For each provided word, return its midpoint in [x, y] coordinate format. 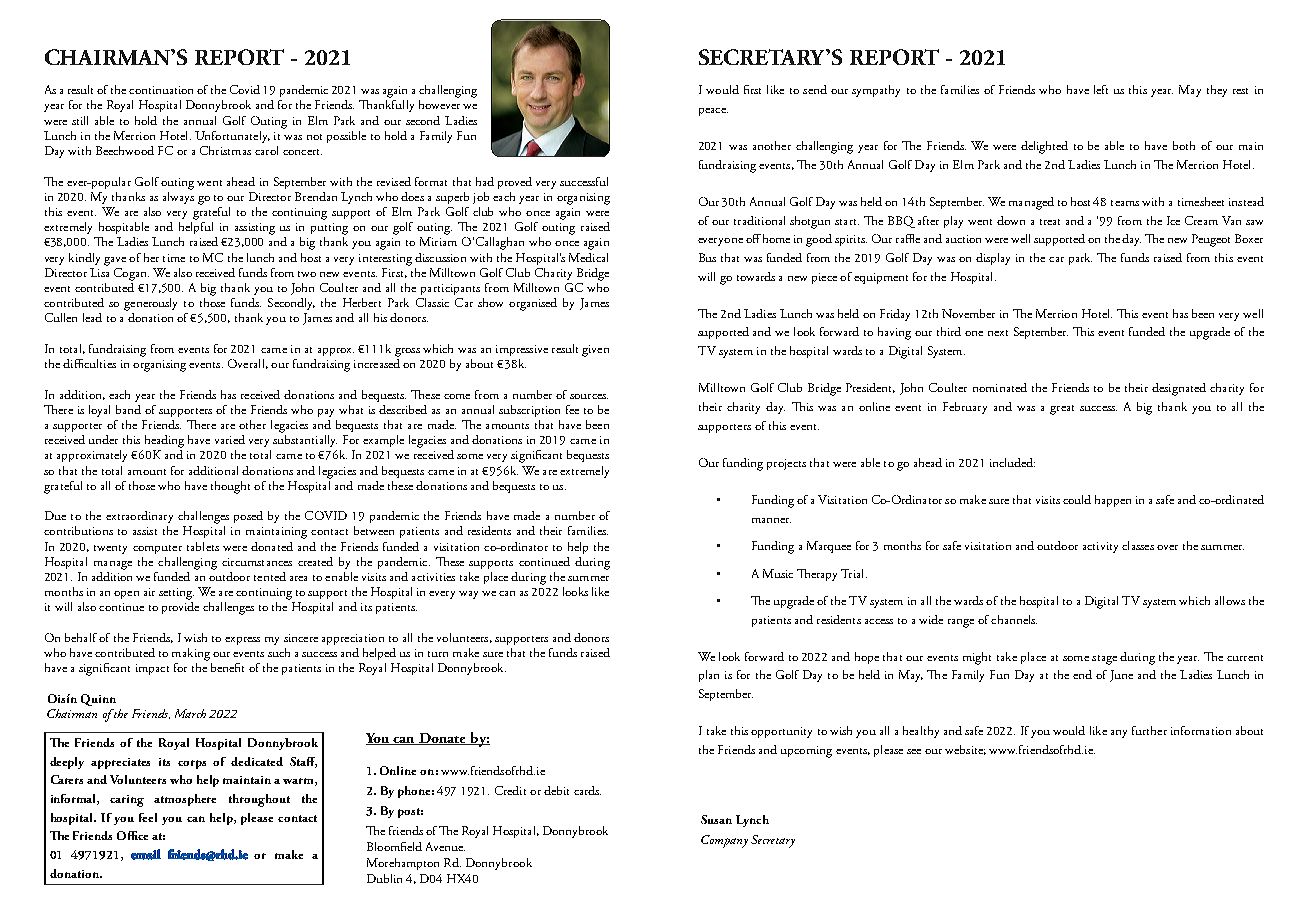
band [128, 409]
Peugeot [1211, 240]
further [1149, 730]
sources [589, 396]
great [1062, 410]
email [146, 854]
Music [778, 573]
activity [1100, 547]
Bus [707, 257]
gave [115, 261]
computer [157, 549]
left [1101, 89]
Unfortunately [232, 137]
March [190, 713]
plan [709, 676]
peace [713, 112]
